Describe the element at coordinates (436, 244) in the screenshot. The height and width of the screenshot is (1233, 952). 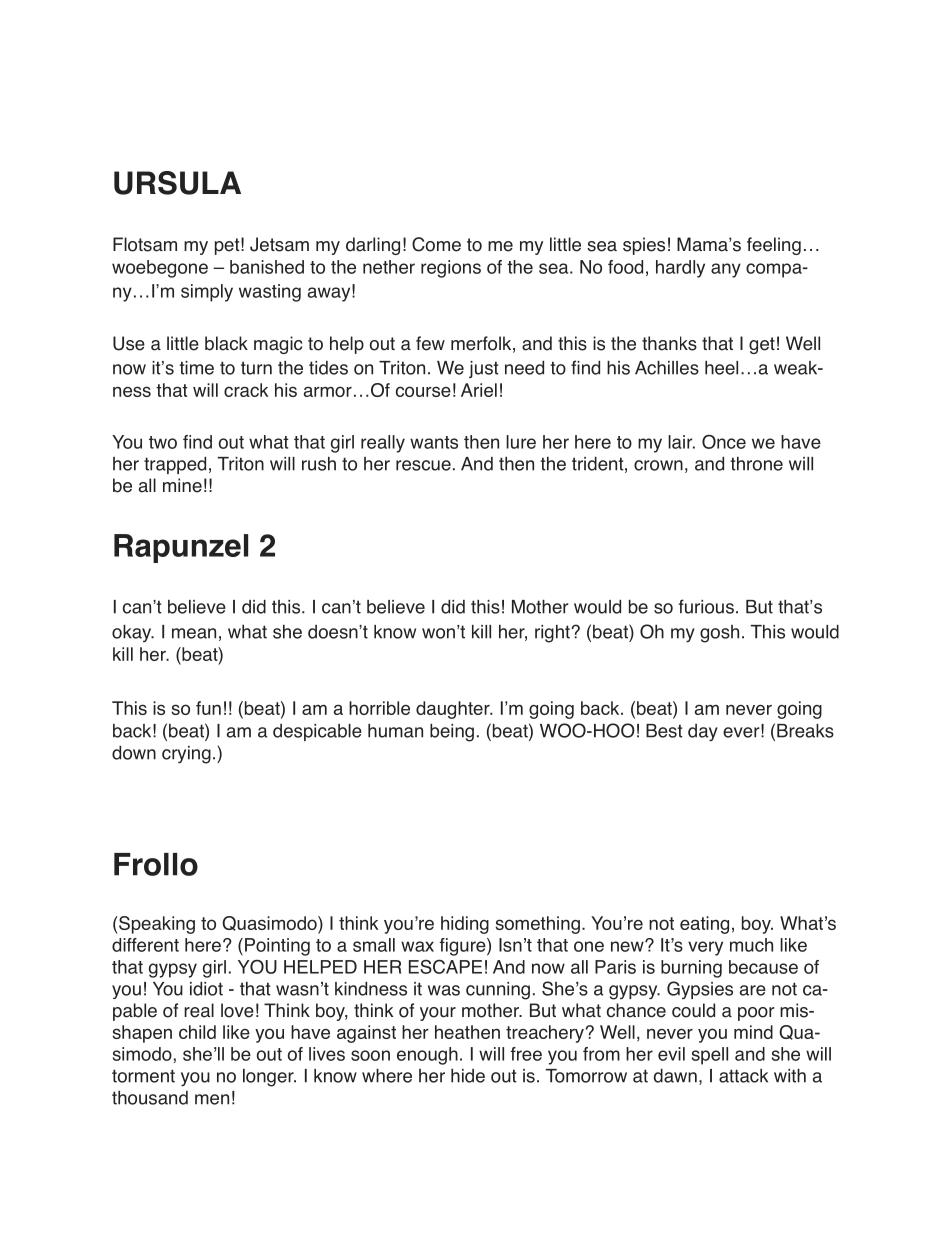
I see `Come` at that location.
